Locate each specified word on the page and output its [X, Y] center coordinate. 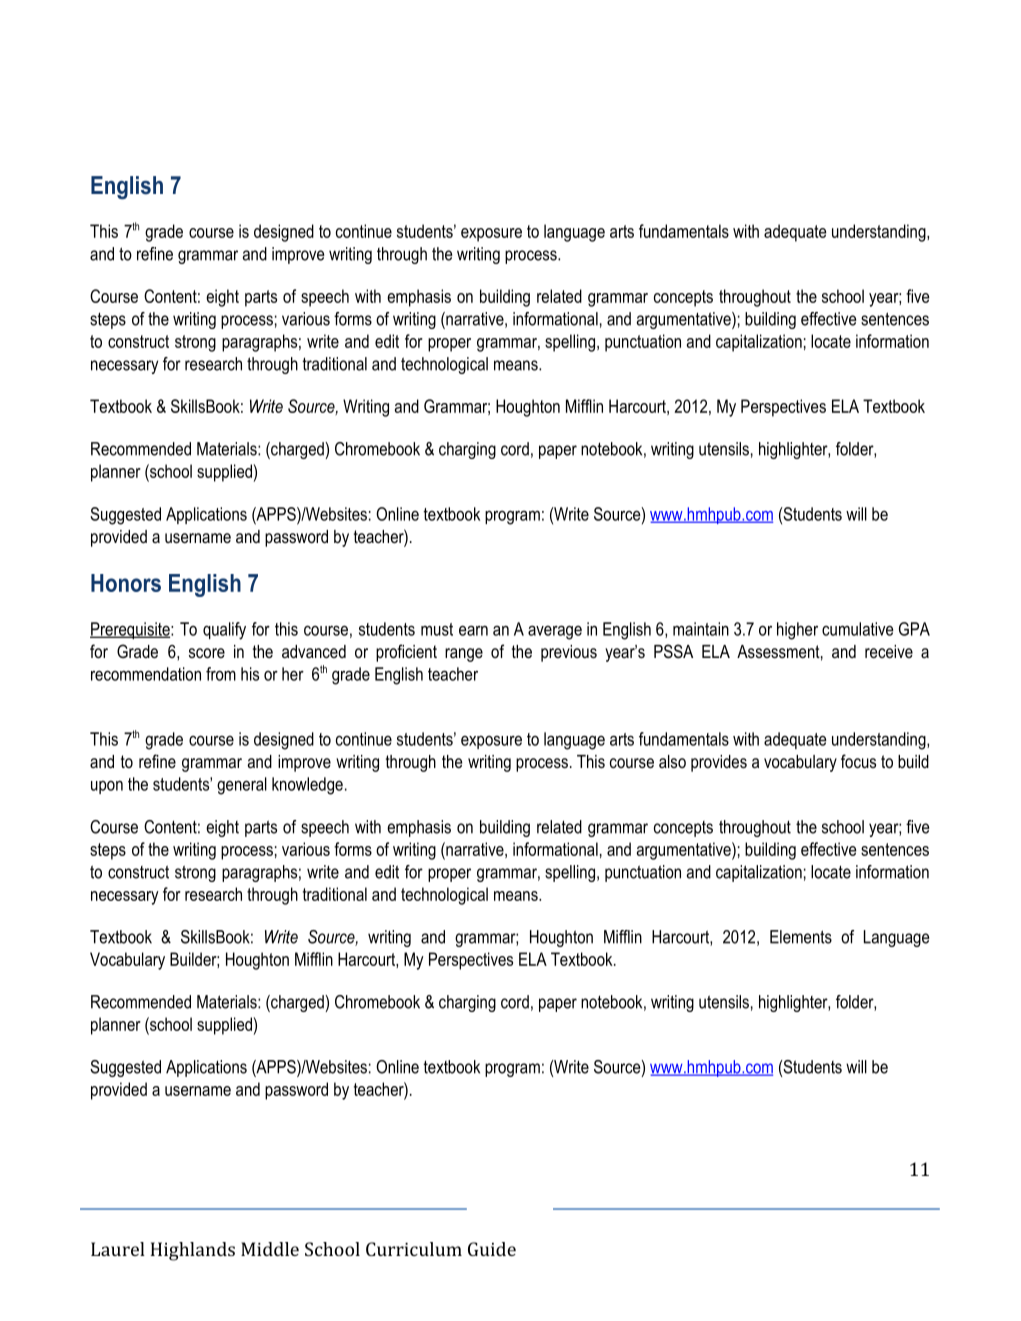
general [242, 786]
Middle [270, 1249]
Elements [801, 937]
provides [719, 763]
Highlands [193, 1251]
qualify [224, 631]
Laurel [118, 1249]
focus [858, 761]
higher [797, 631]
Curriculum [414, 1249]
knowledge [307, 786]
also [672, 761]
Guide [492, 1249]
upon [107, 787]
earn [473, 630]
